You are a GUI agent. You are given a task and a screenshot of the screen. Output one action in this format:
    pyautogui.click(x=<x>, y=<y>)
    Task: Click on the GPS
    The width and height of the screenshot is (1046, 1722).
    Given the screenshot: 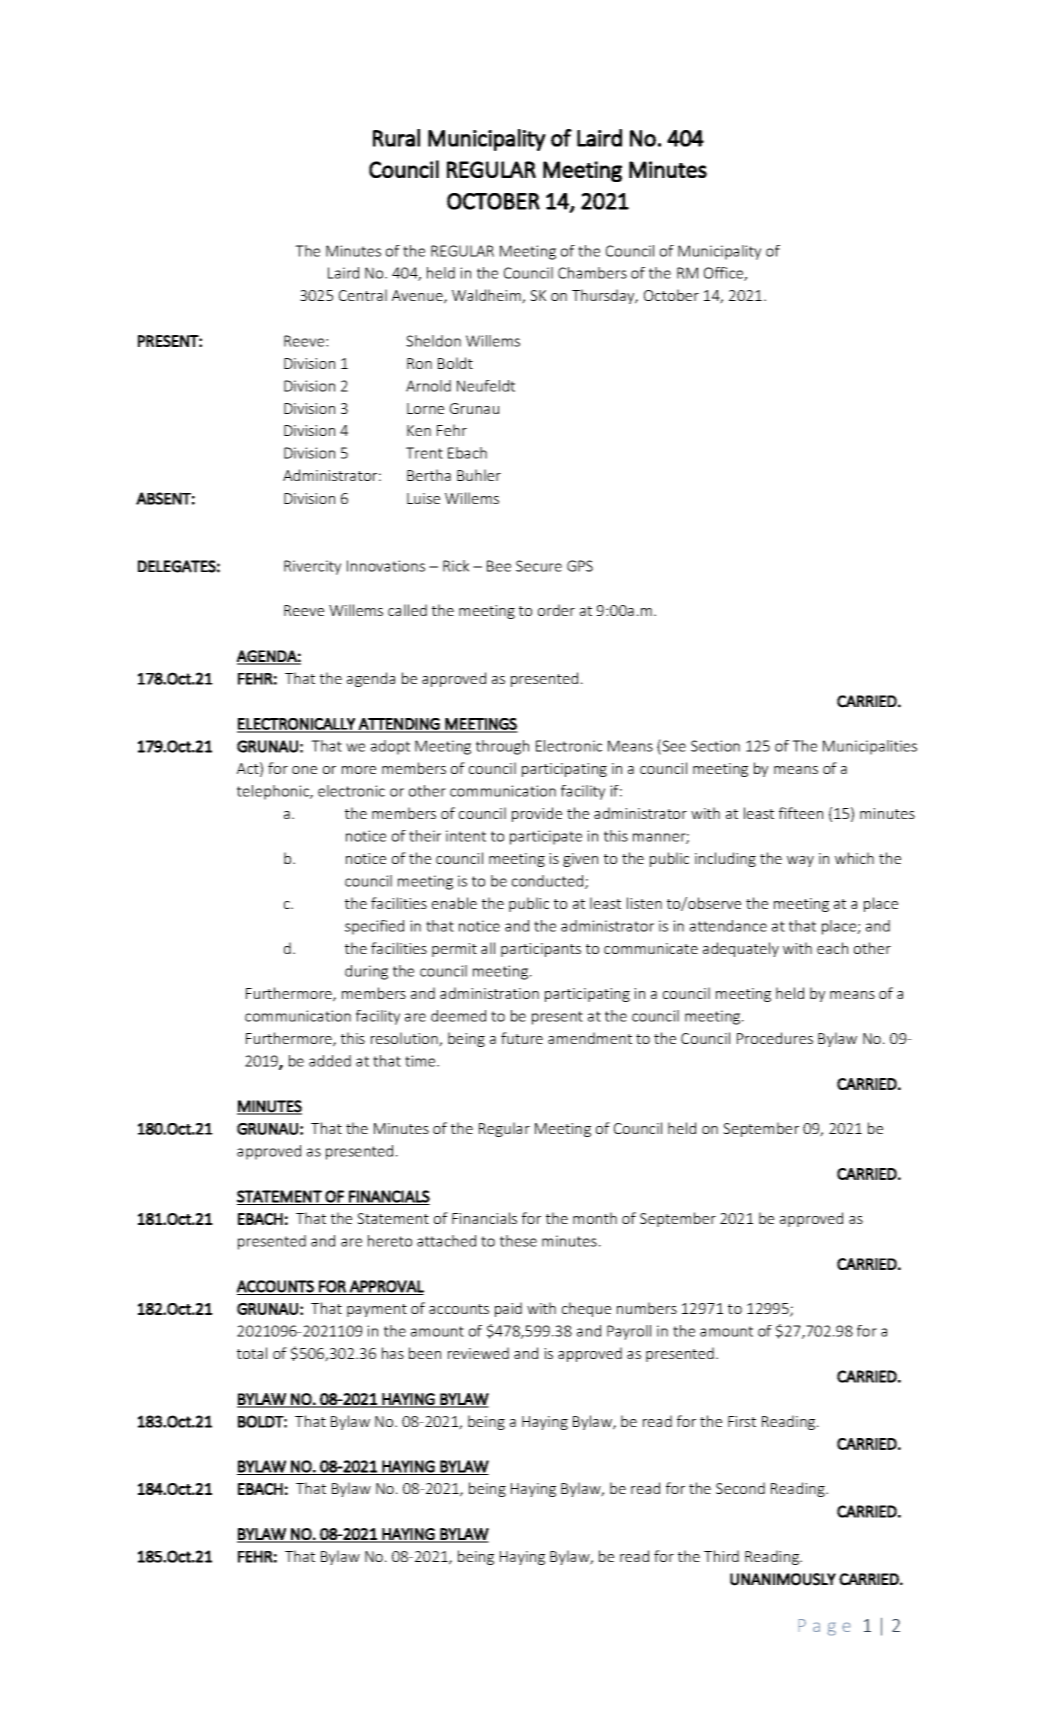 What is the action you would take?
    pyautogui.click(x=580, y=566)
